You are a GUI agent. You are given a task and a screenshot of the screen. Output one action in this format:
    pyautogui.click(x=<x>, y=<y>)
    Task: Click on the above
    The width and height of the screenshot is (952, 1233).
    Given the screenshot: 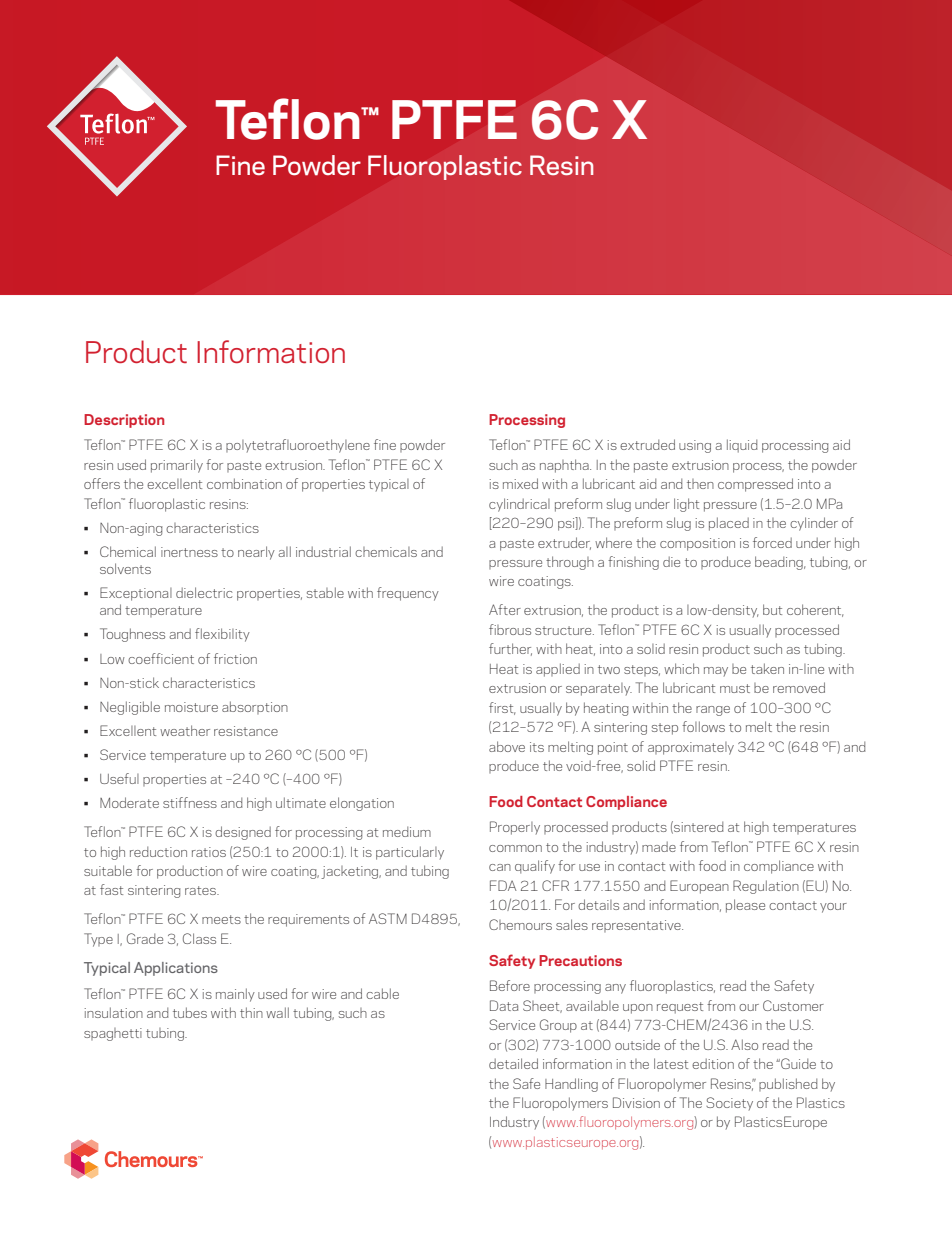 What is the action you would take?
    pyautogui.click(x=507, y=746)
